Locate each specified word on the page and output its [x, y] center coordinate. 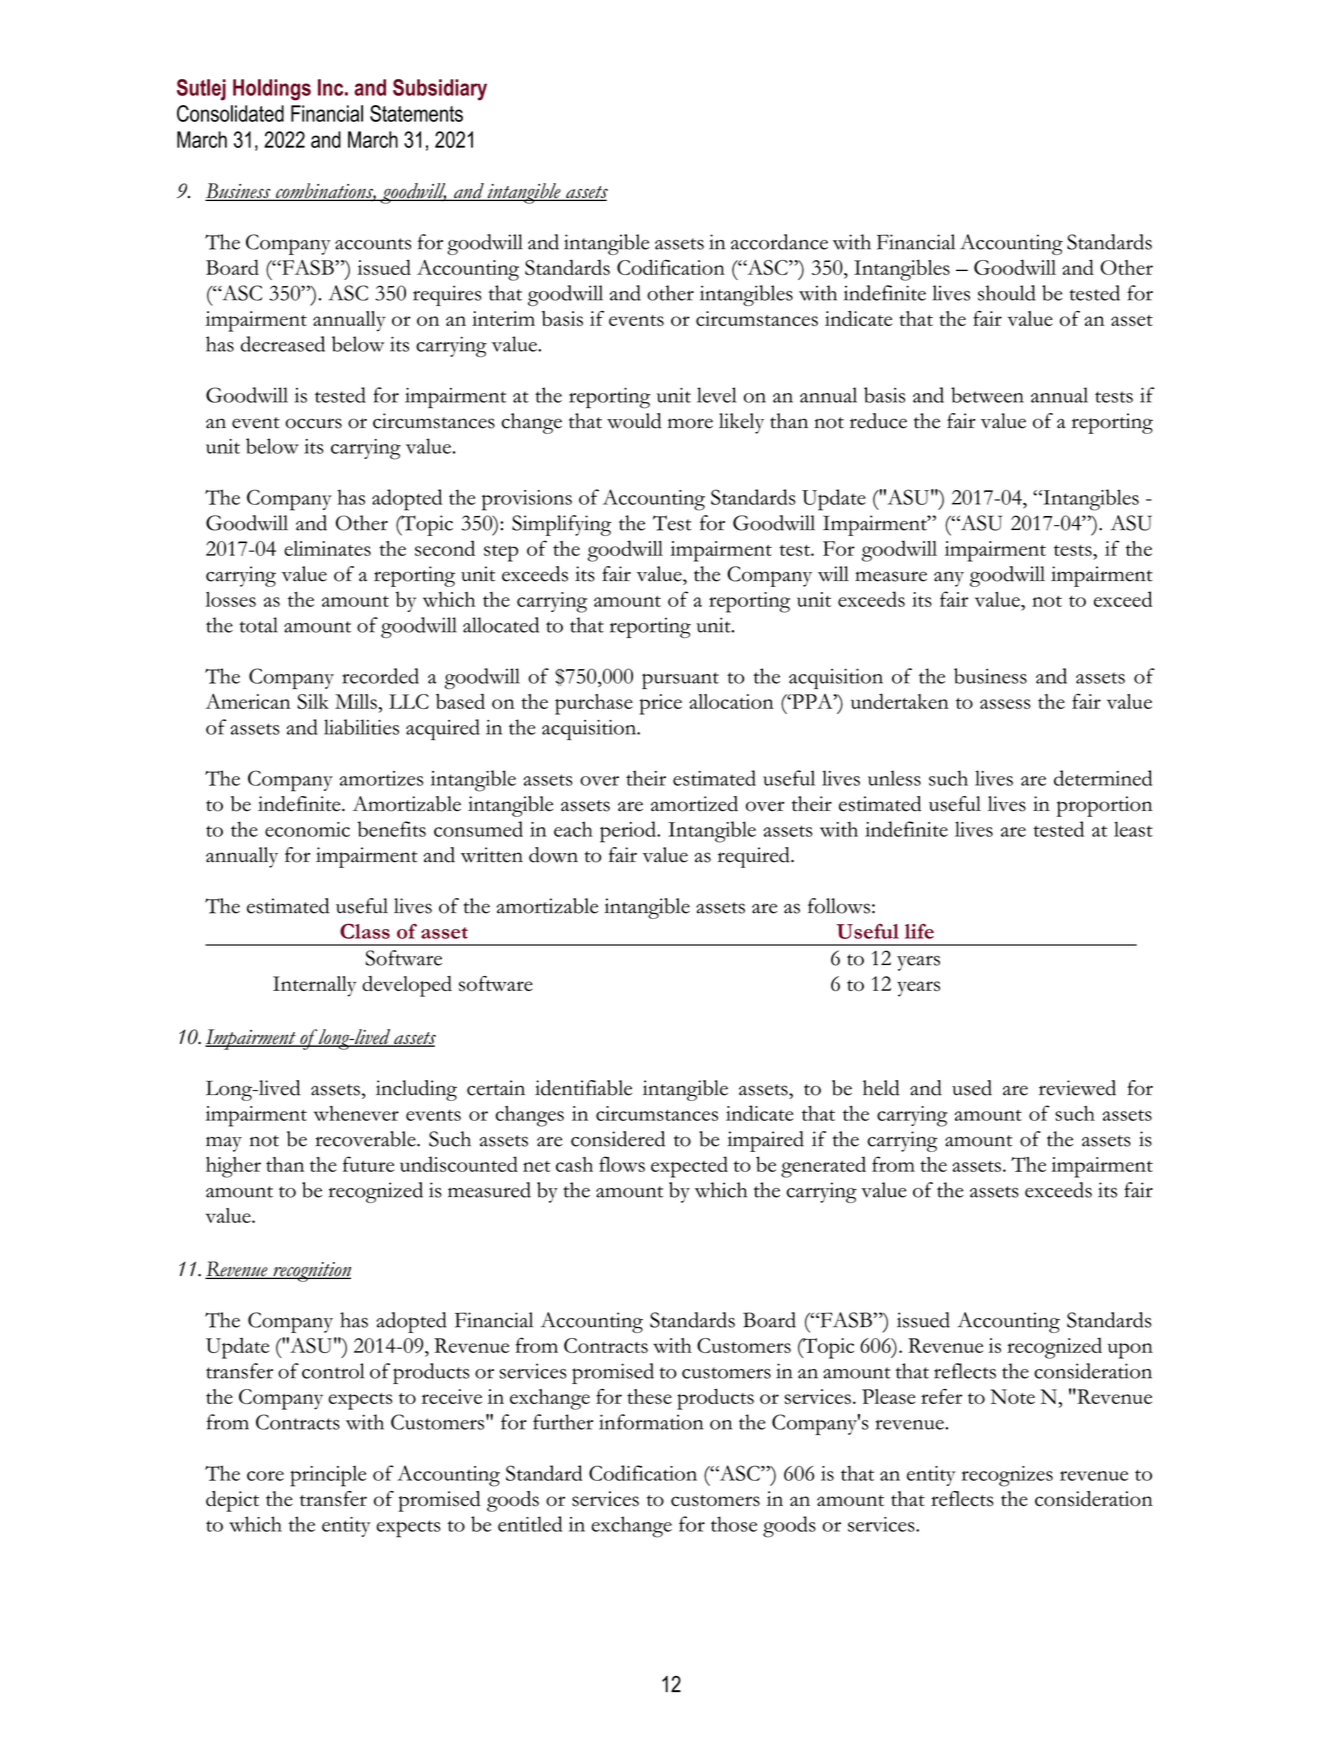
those [734, 1524]
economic [307, 829]
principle [328, 1476]
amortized [694, 804]
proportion [1105, 806]
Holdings [272, 90]
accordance [779, 242]
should [1007, 293]
